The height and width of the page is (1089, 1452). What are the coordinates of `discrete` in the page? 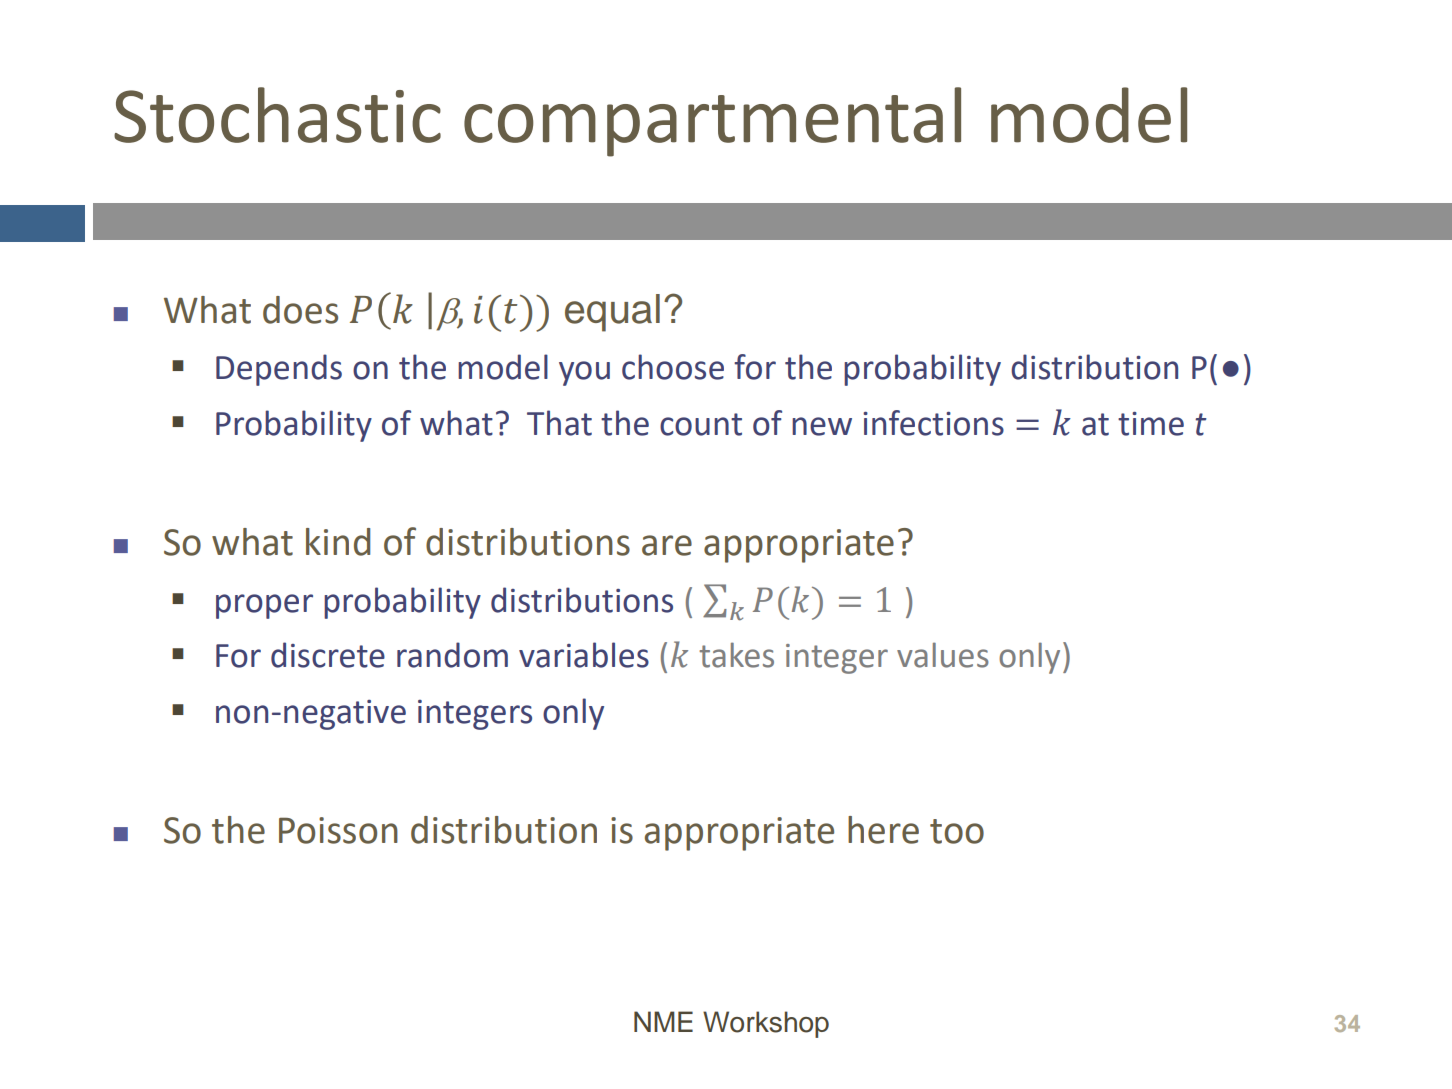 It's located at (328, 655).
